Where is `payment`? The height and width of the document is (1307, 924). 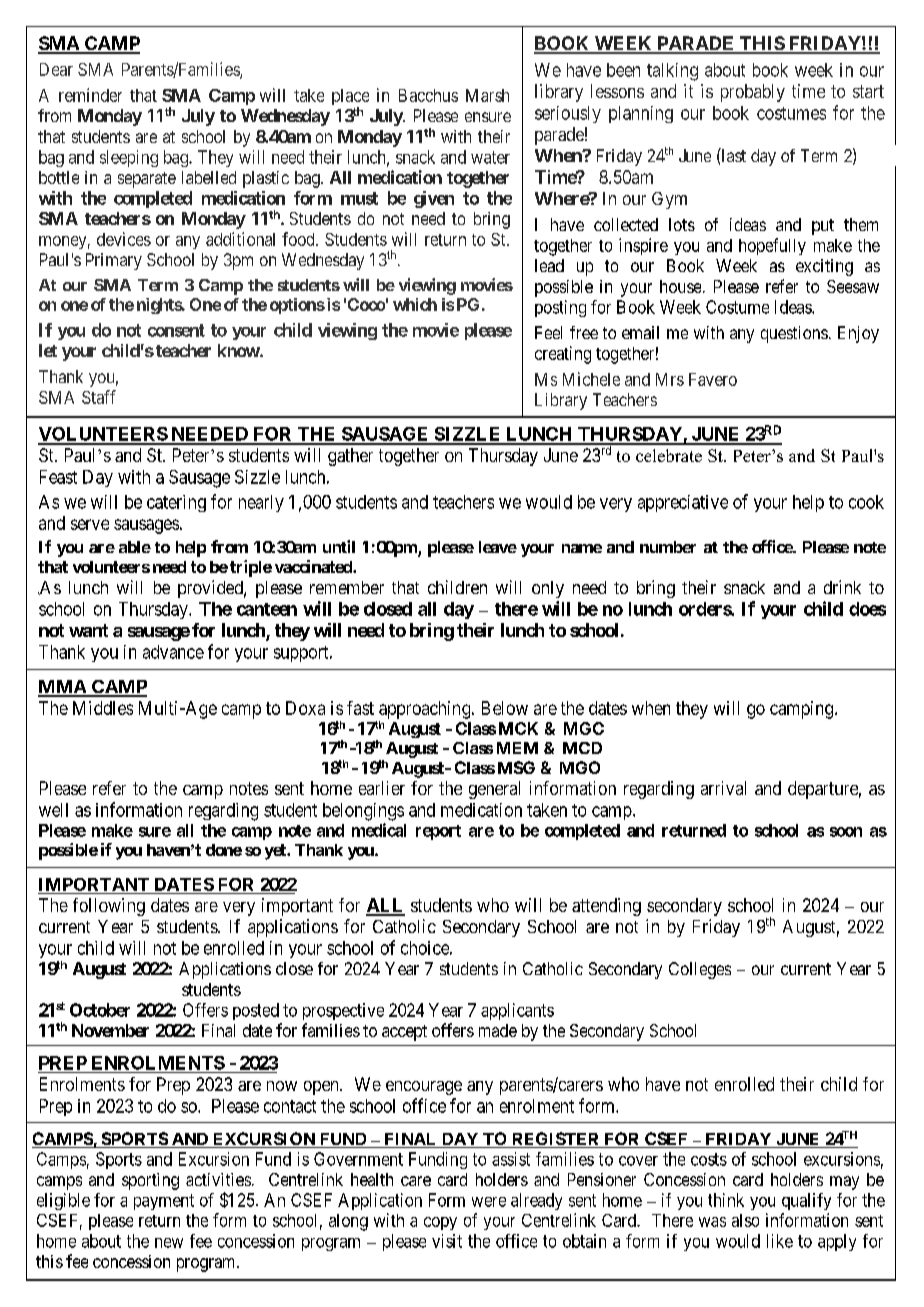
payment is located at coordinates (164, 1202).
